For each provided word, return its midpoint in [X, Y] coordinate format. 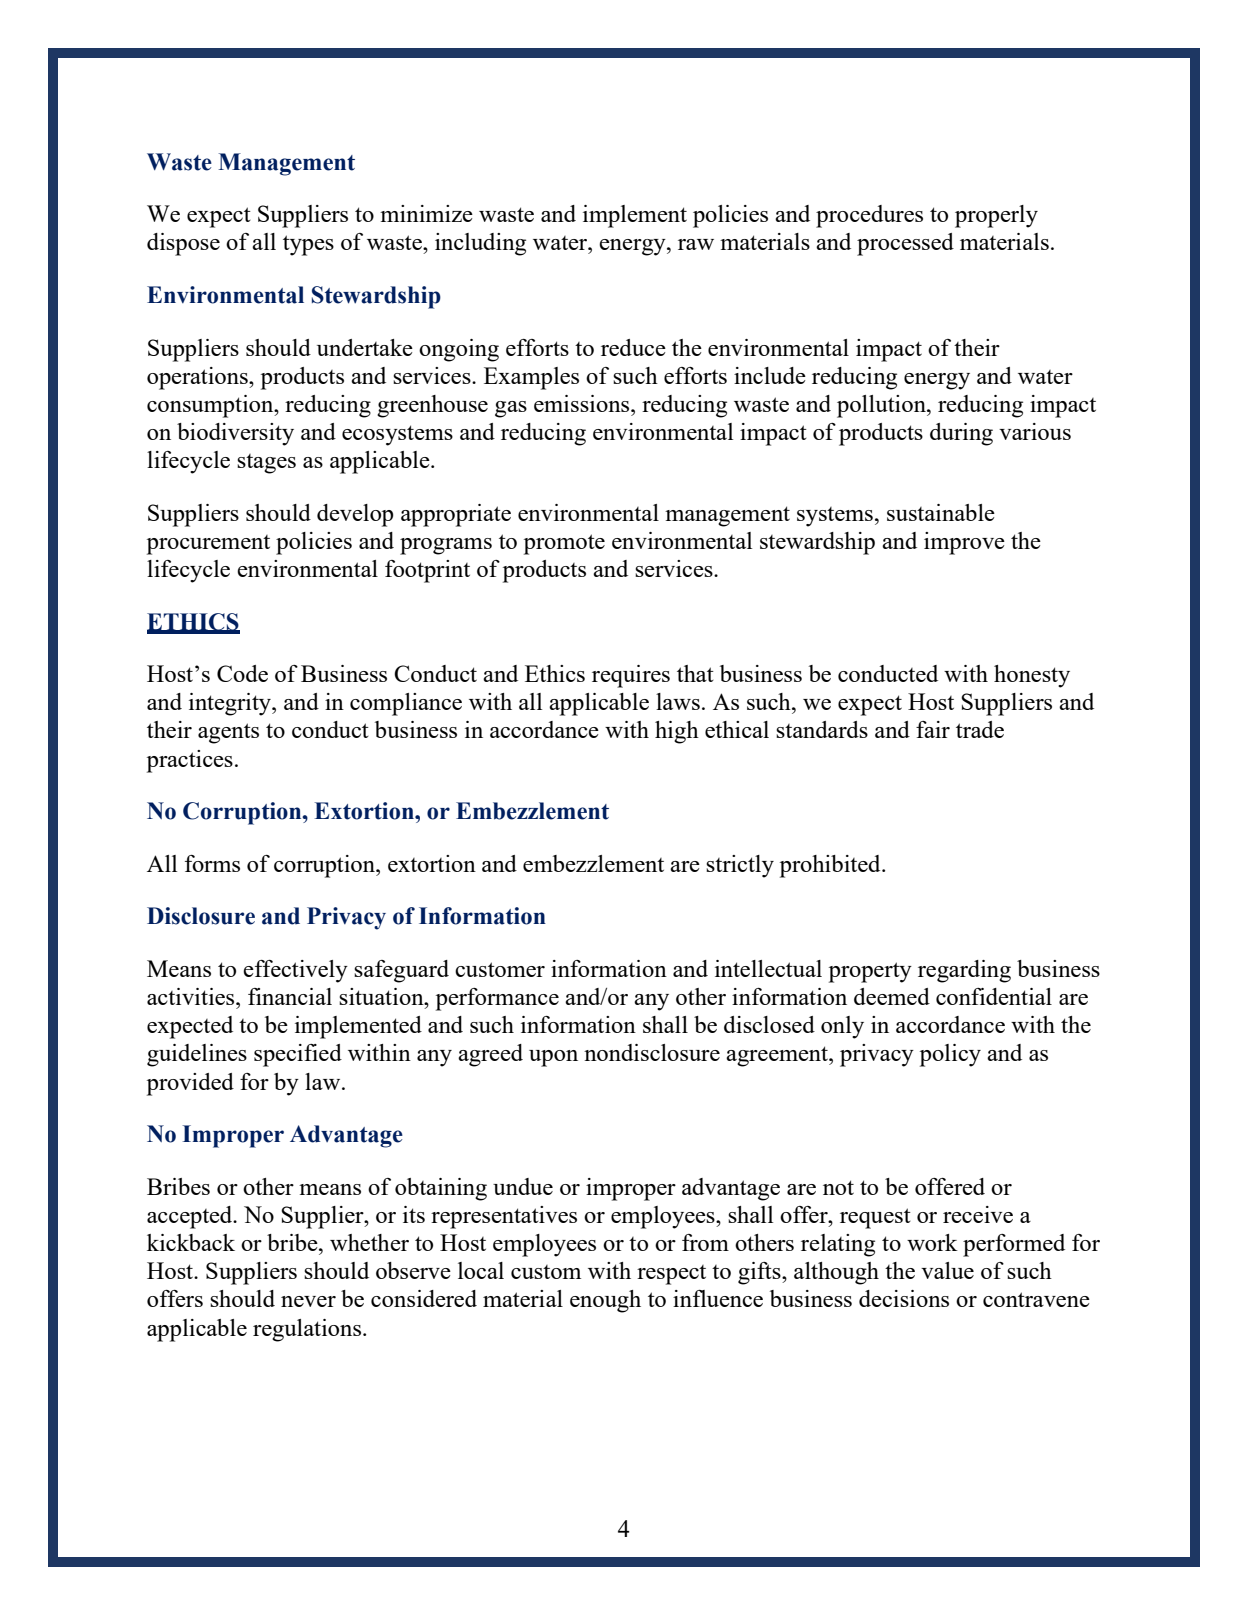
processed [905, 244]
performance [497, 999]
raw [696, 244]
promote [564, 544]
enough [605, 1301]
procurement [208, 545]
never [308, 1301]
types [308, 245]
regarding [964, 971]
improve [964, 543]
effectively [295, 971]
